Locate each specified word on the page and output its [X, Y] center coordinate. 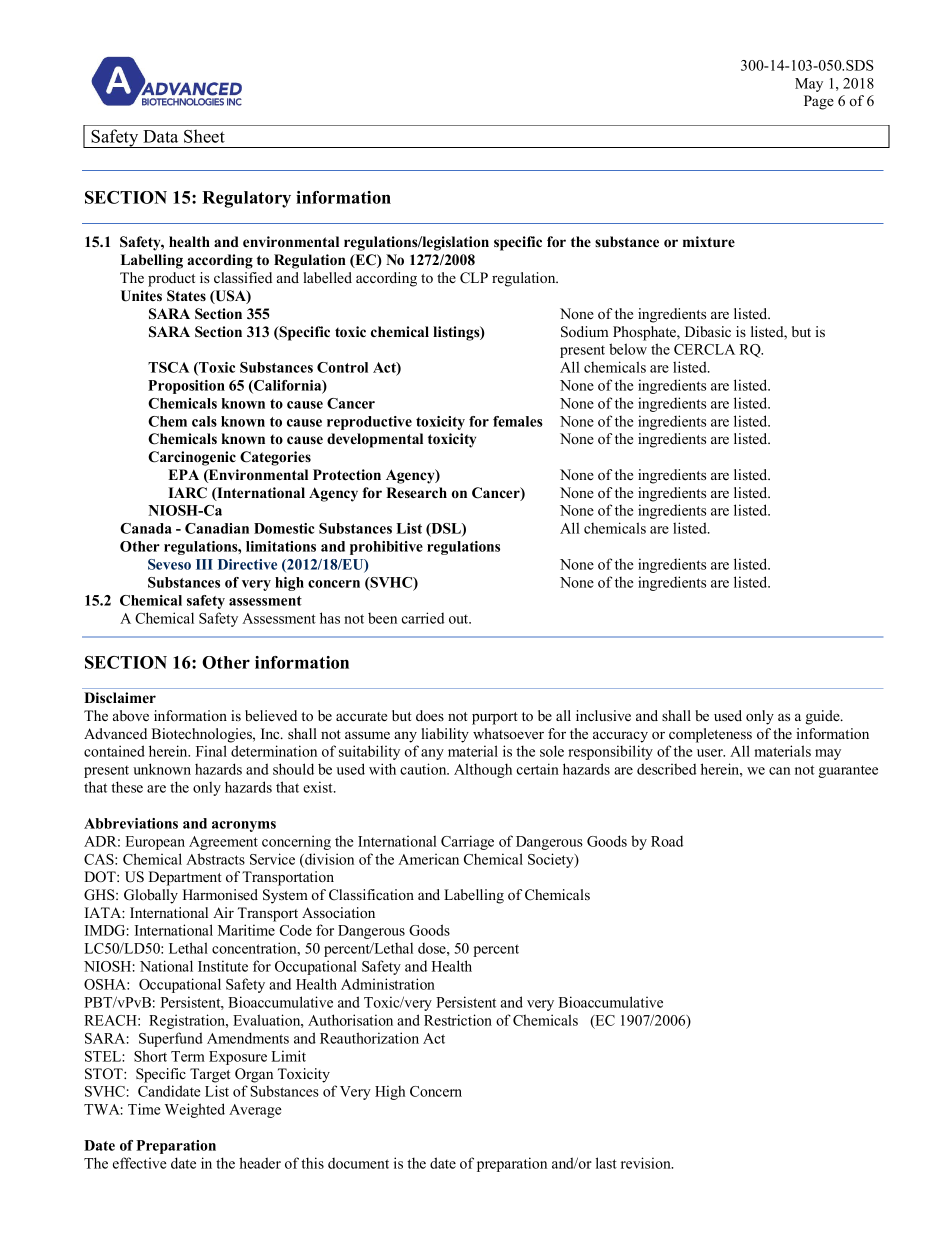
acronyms [244, 826]
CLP [474, 278]
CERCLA [704, 349]
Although [483, 770]
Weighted [195, 1110]
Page [819, 102]
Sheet [204, 136]
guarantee [848, 771]
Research [416, 492]
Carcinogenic [192, 458]
